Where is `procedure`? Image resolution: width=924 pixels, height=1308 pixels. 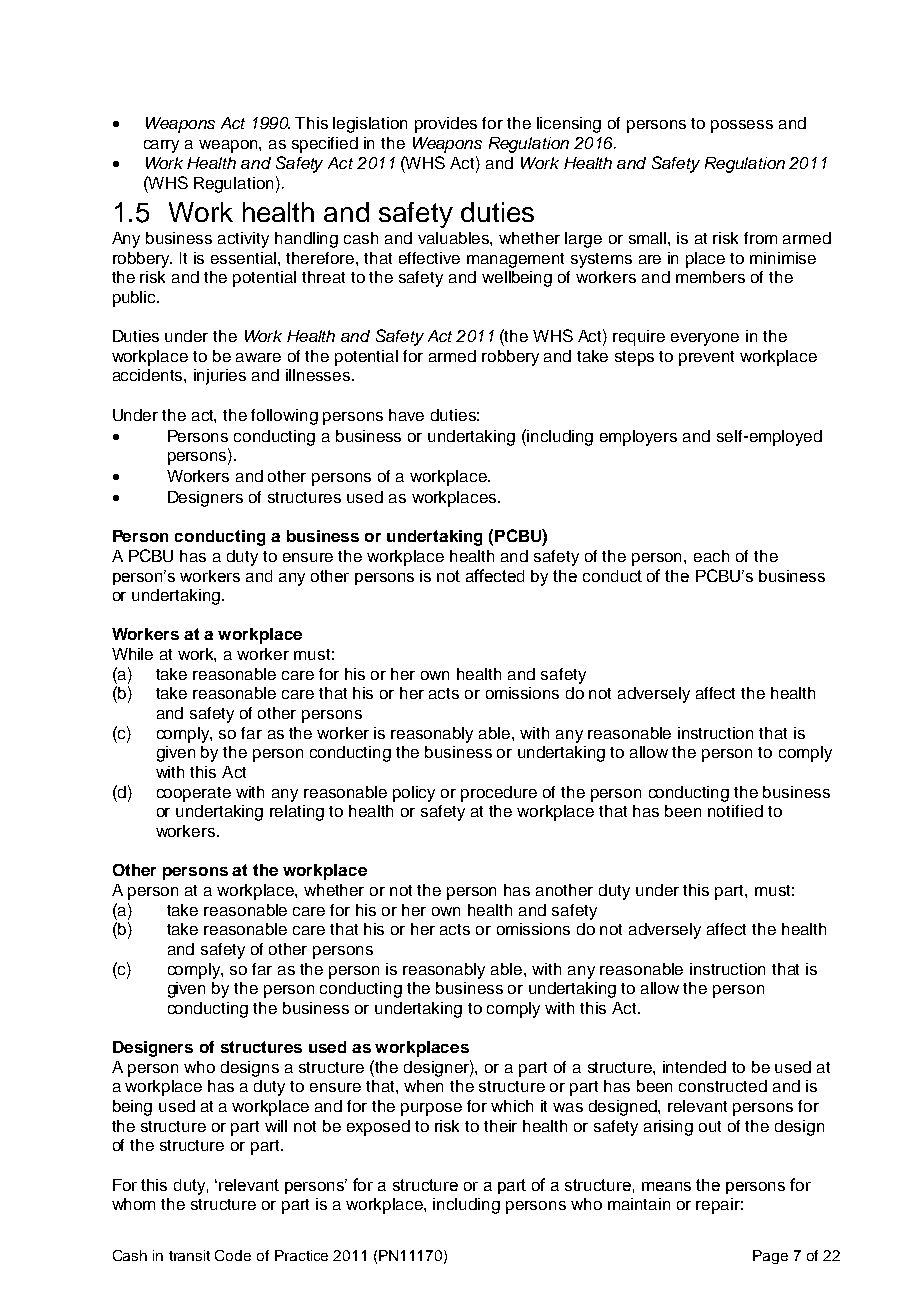
procedure is located at coordinates (499, 794).
